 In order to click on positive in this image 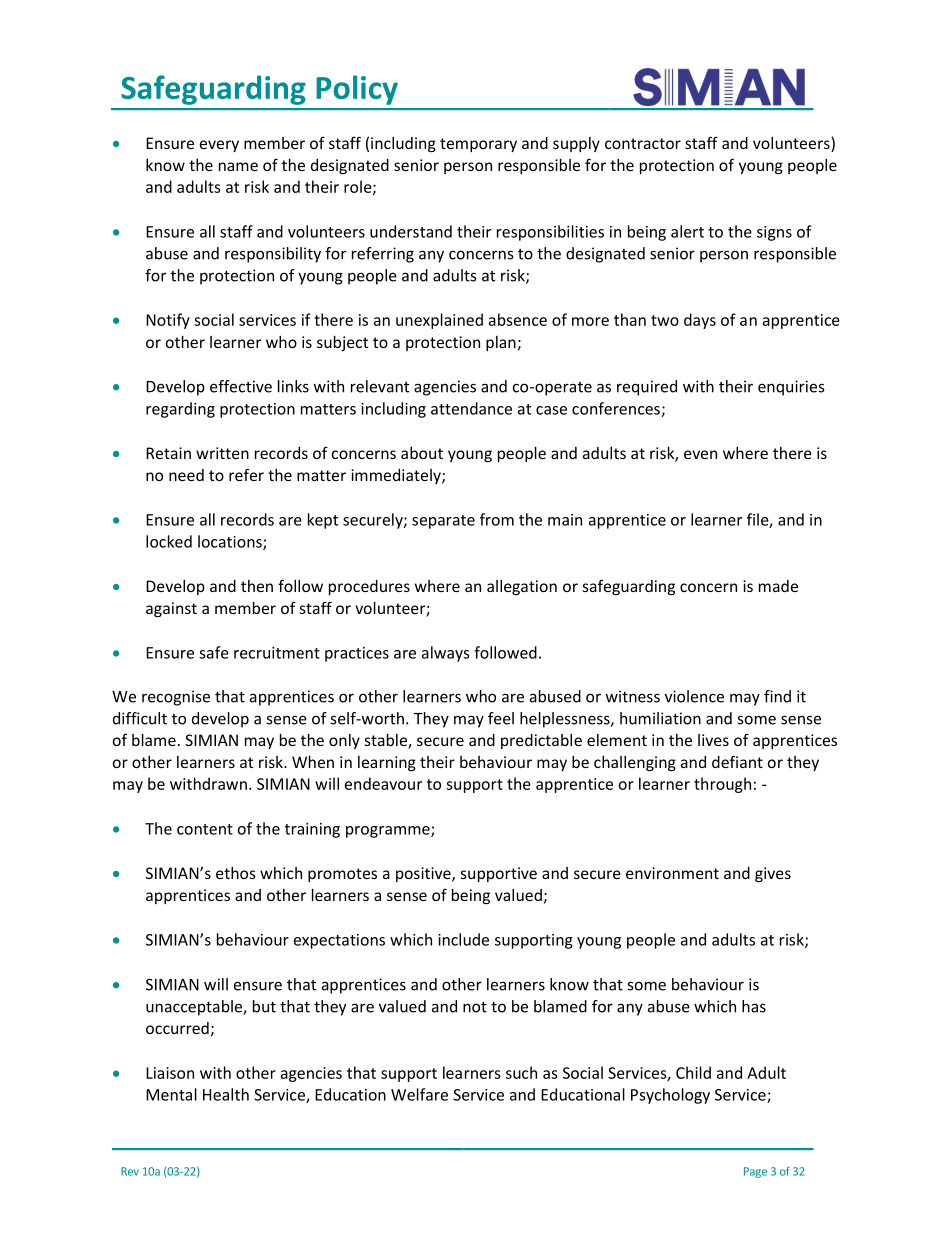, I will do `click(424, 874)`.
